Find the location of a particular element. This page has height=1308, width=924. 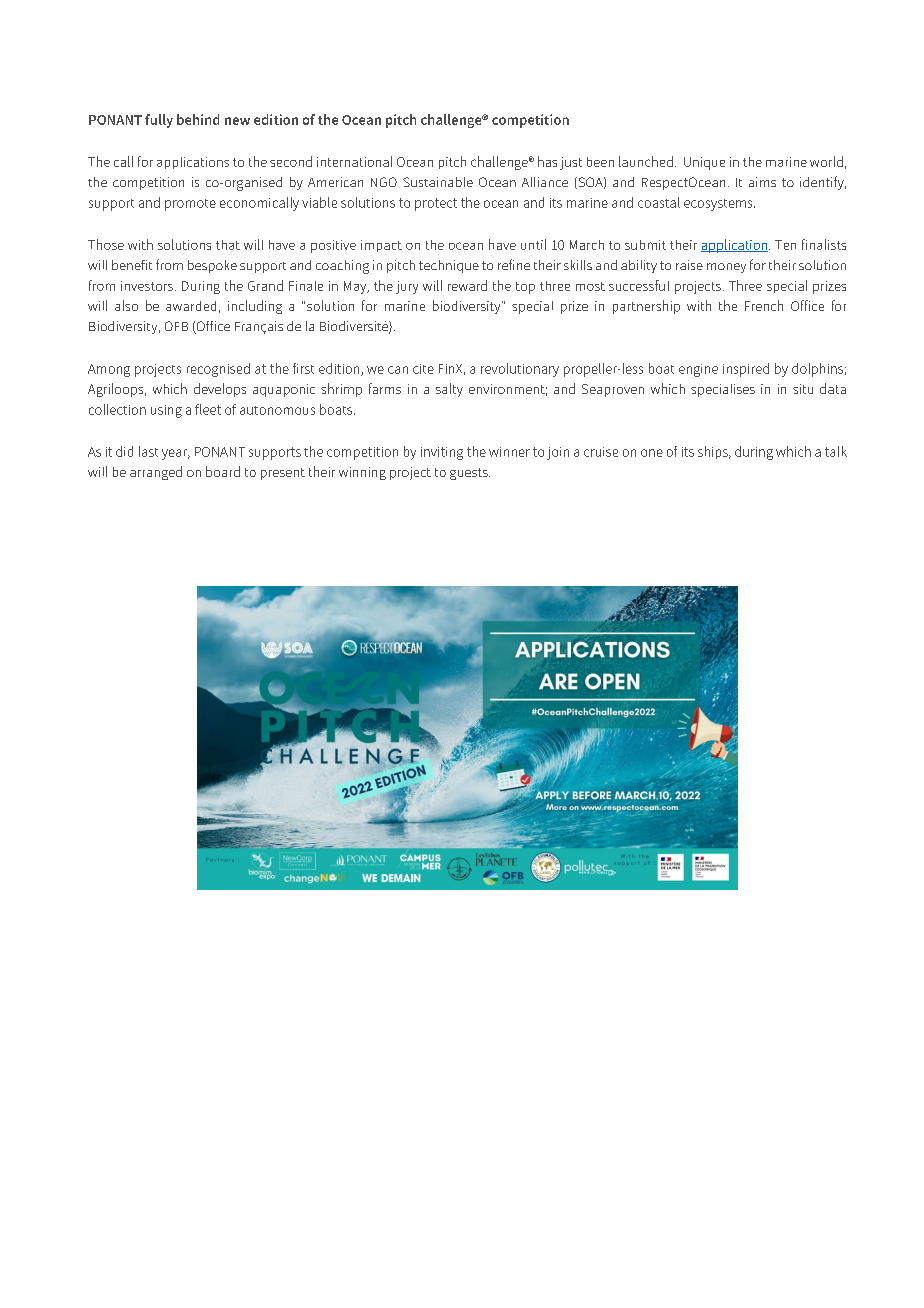

year is located at coordinates (176, 454).
